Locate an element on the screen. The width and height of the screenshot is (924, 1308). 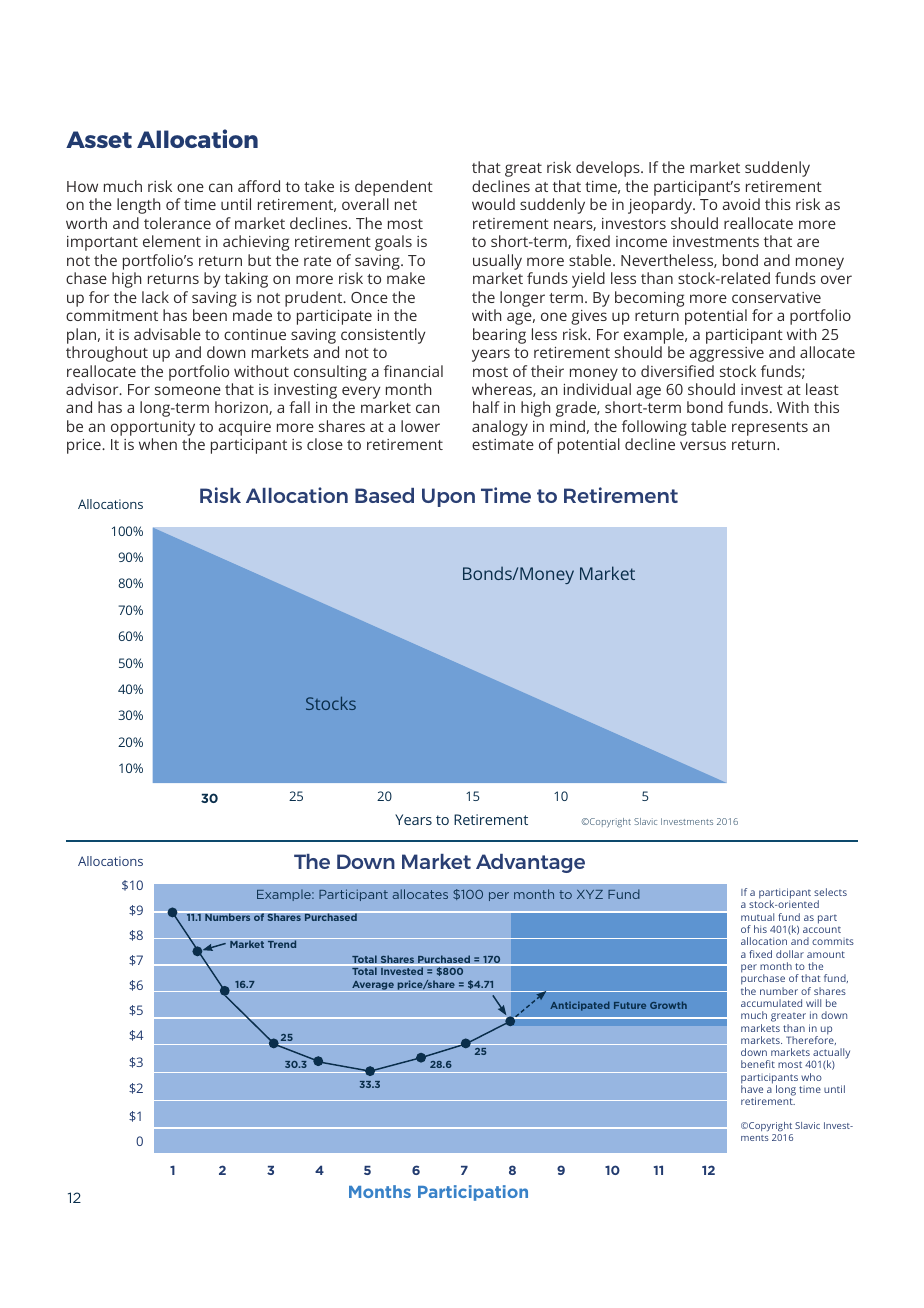
Trend is located at coordinates (282, 944).
